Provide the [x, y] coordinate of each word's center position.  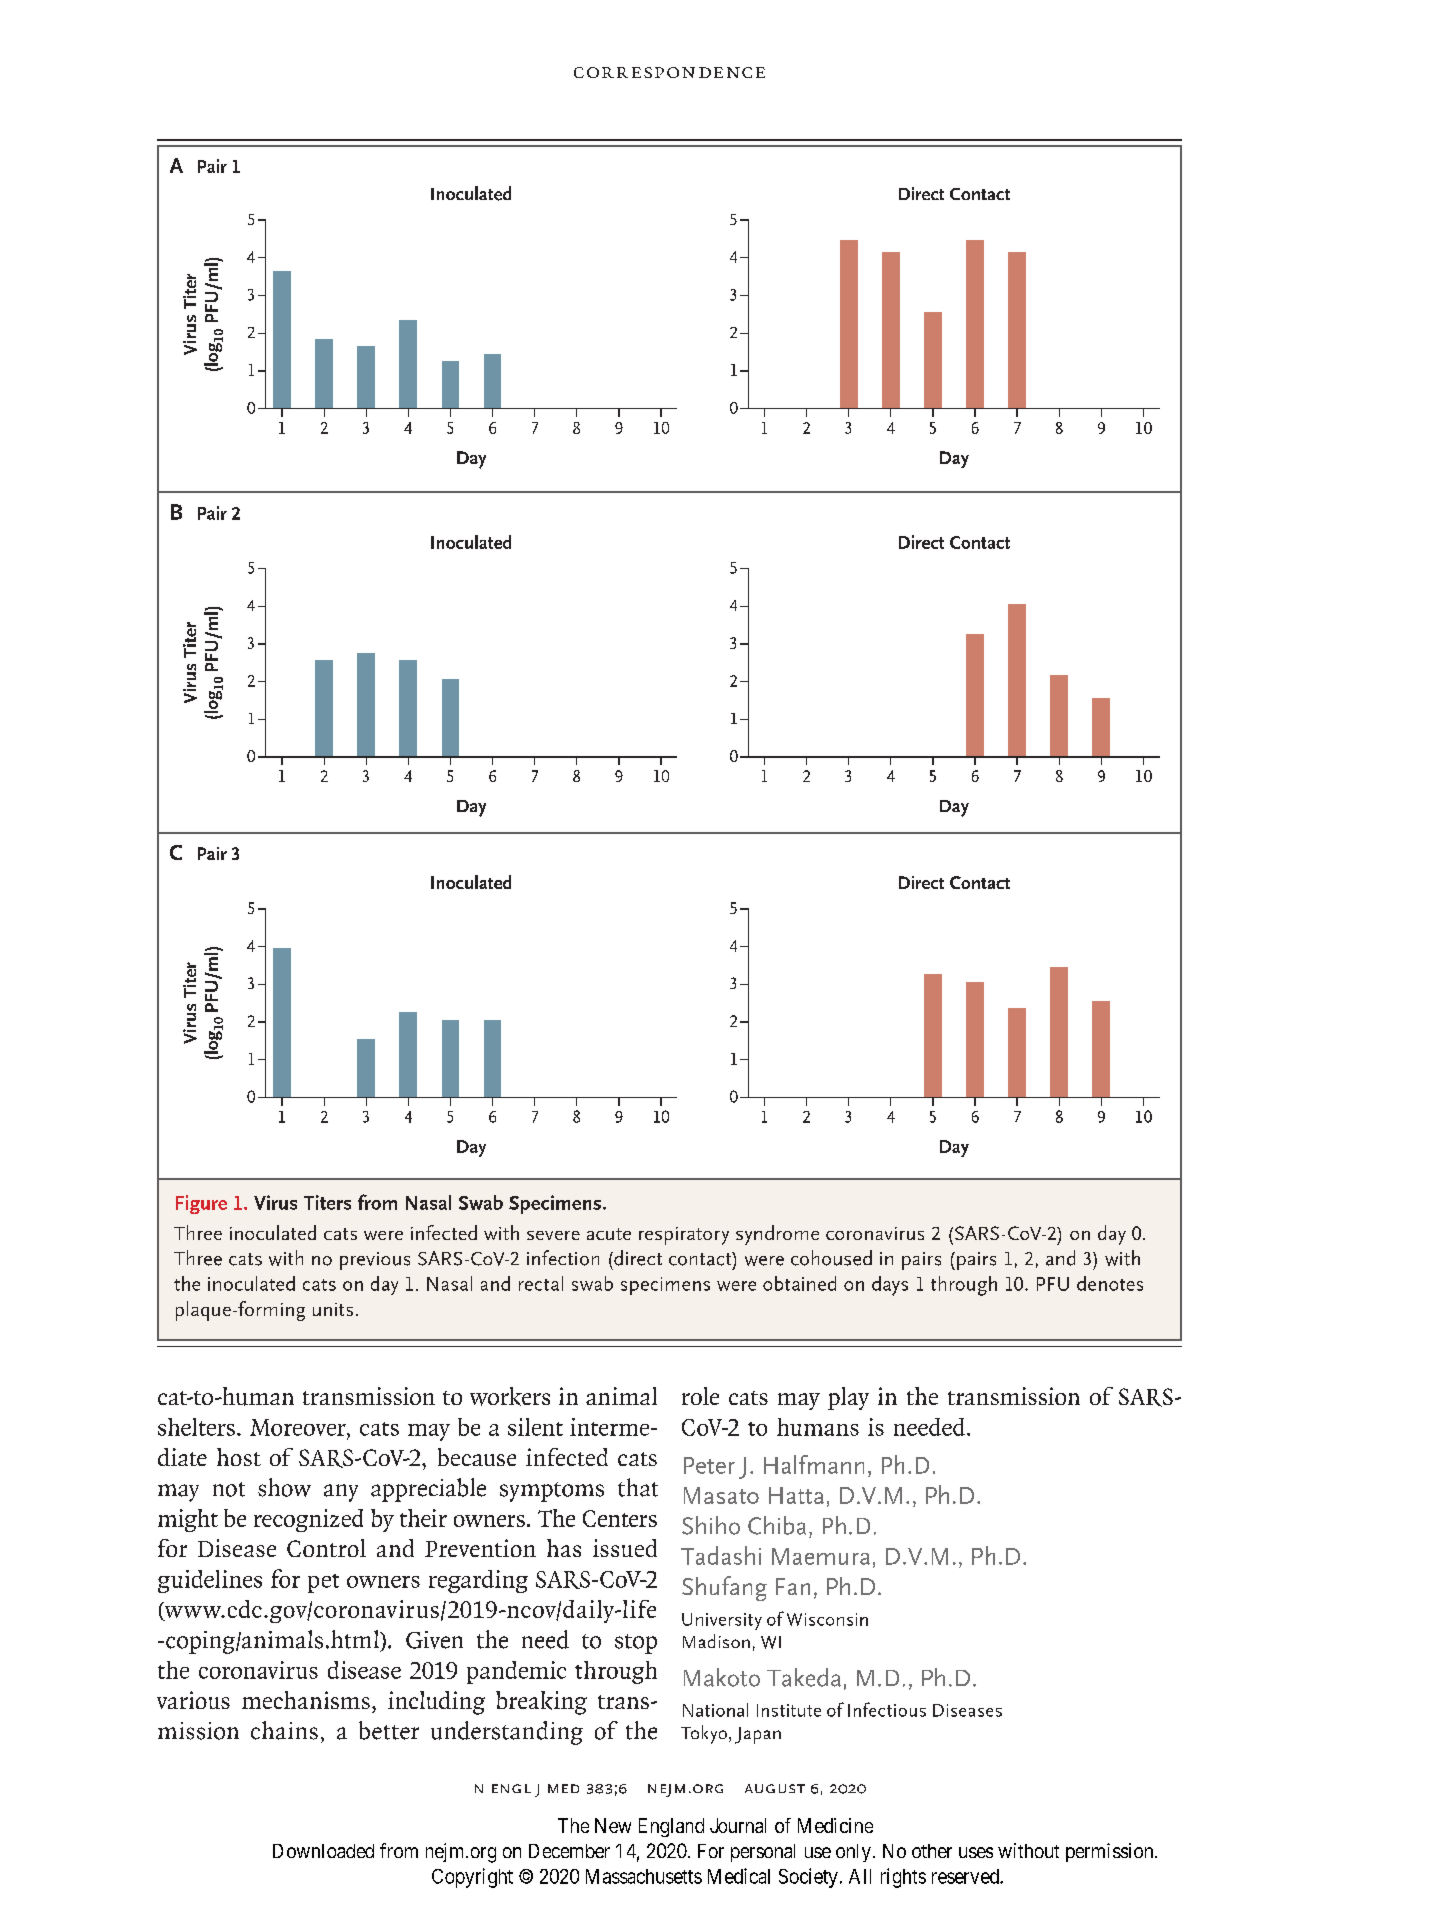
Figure [201, 1204]
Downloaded [323, 1851]
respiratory [684, 1236]
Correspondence [669, 72]
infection [563, 1258]
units [333, 1309]
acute [609, 1234]
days [890, 1286]
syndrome [777, 1235]
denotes [1110, 1283]
